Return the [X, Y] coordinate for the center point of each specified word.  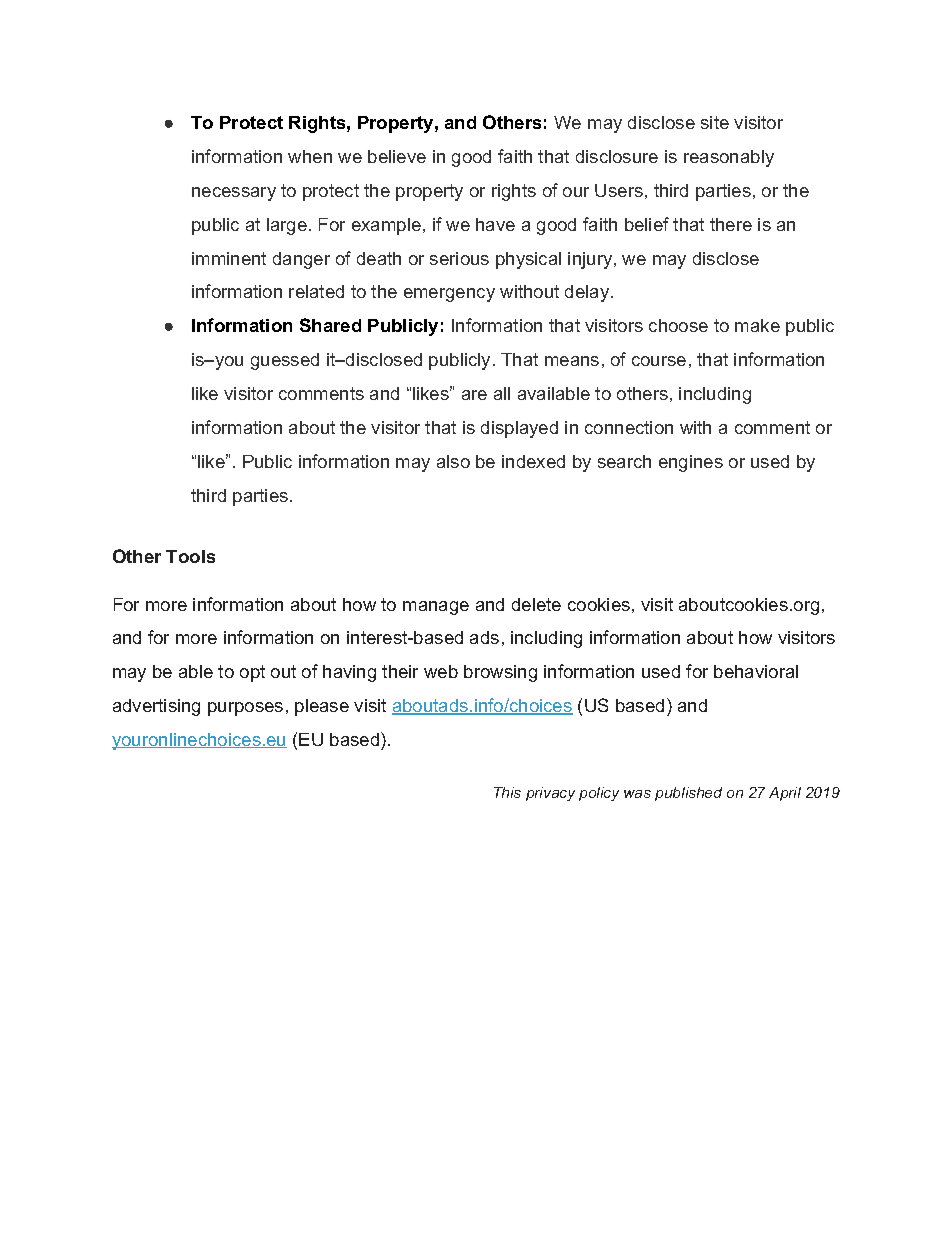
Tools [190, 556]
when [310, 156]
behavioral [756, 671]
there [731, 224]
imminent [229, 258]
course [659, 361]
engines [691, 463]
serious [459, 258]
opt [252, 673]
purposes [245, 709]
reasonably [729, 158]
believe [397, 156]
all [502, 393]
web [441, 671]
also [453, 461]
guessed [285, 361]
